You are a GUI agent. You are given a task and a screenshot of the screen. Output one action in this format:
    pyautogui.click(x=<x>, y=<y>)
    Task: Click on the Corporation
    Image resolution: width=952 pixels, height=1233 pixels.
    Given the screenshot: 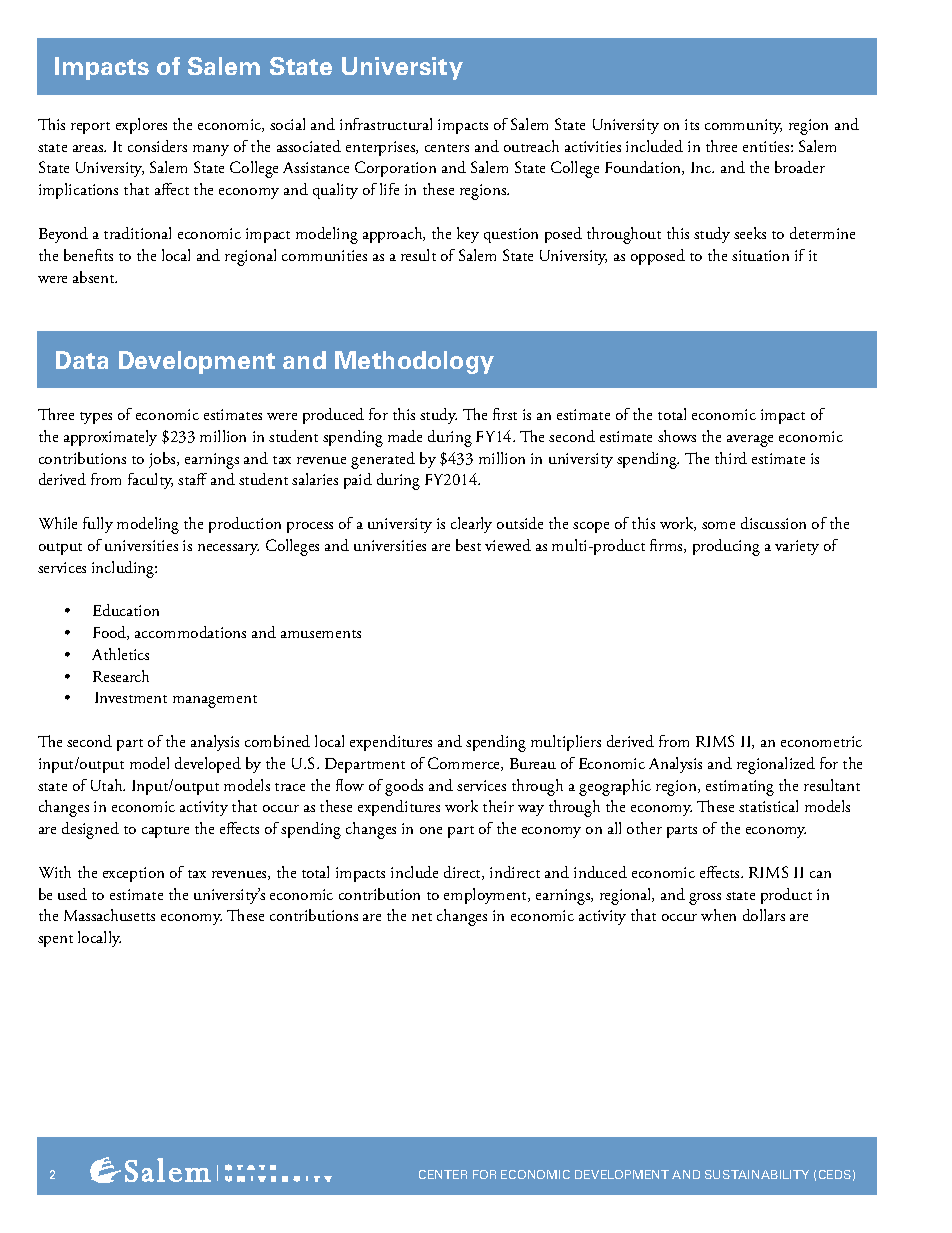 What is the action you would take?
    pyautogui.click(x=395, y=169)
